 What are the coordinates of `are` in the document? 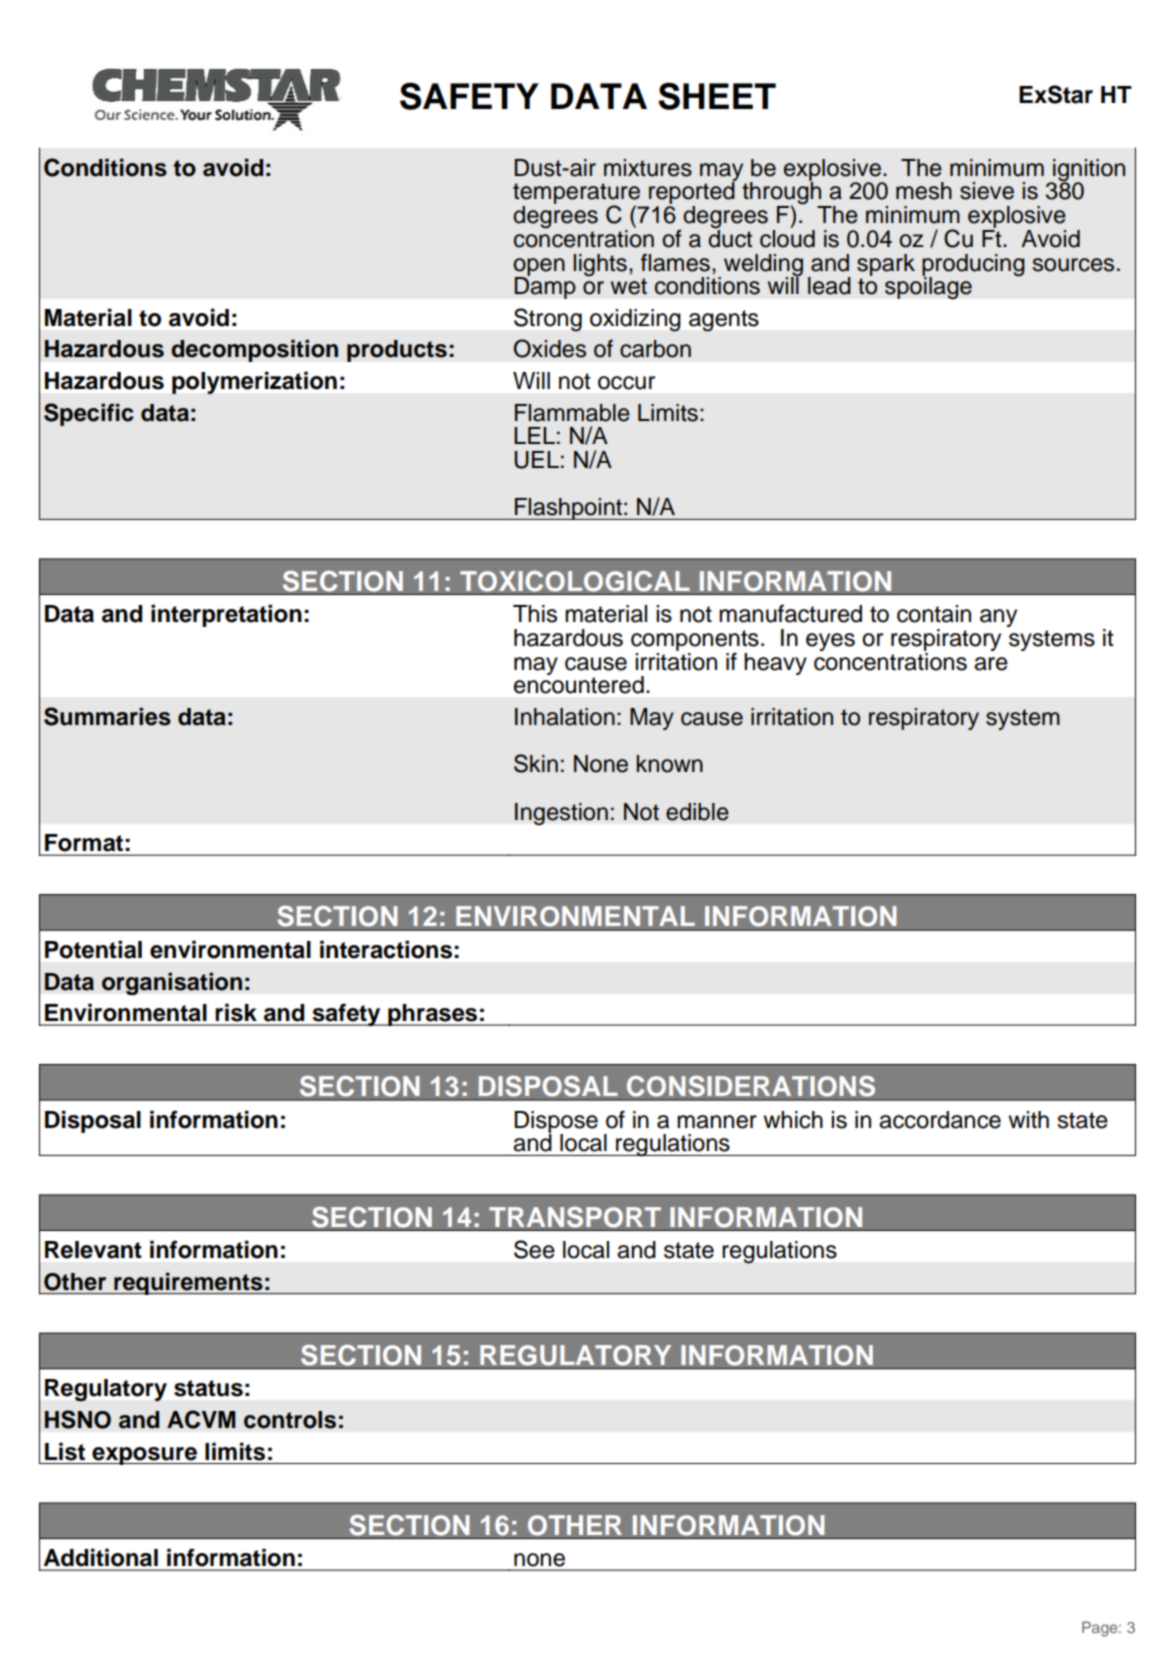 It's located at (991, 664).
